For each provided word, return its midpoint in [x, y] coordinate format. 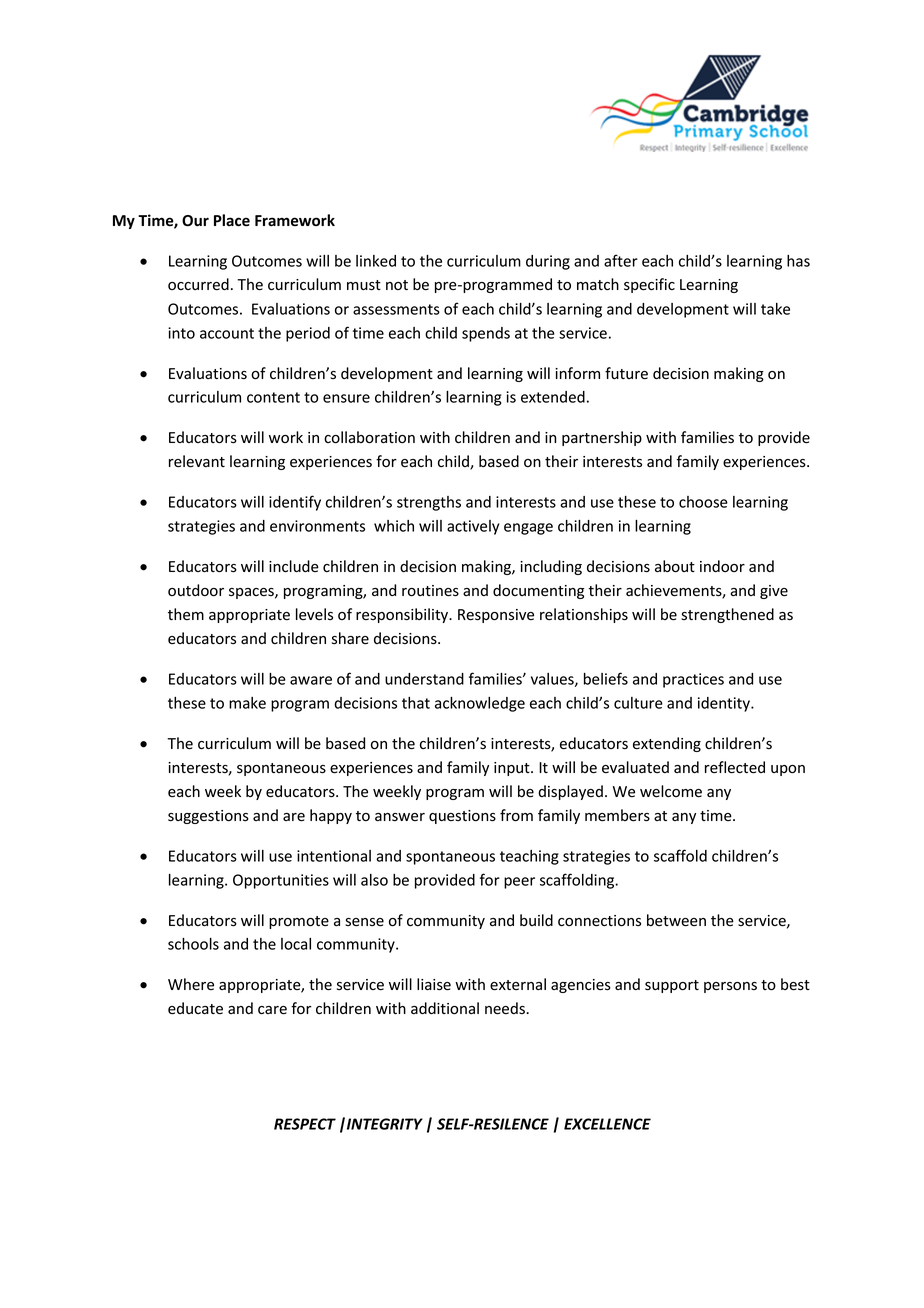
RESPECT [305, 1124]
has [798, 261]
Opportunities [281, 881]
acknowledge [480, 704]
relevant [197, 461]
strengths [429, 503]
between [676, 920]
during [548, 262]
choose [703, 502]
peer [519, 883]
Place [232, 220]
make [247, 703]
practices [693, 680]
